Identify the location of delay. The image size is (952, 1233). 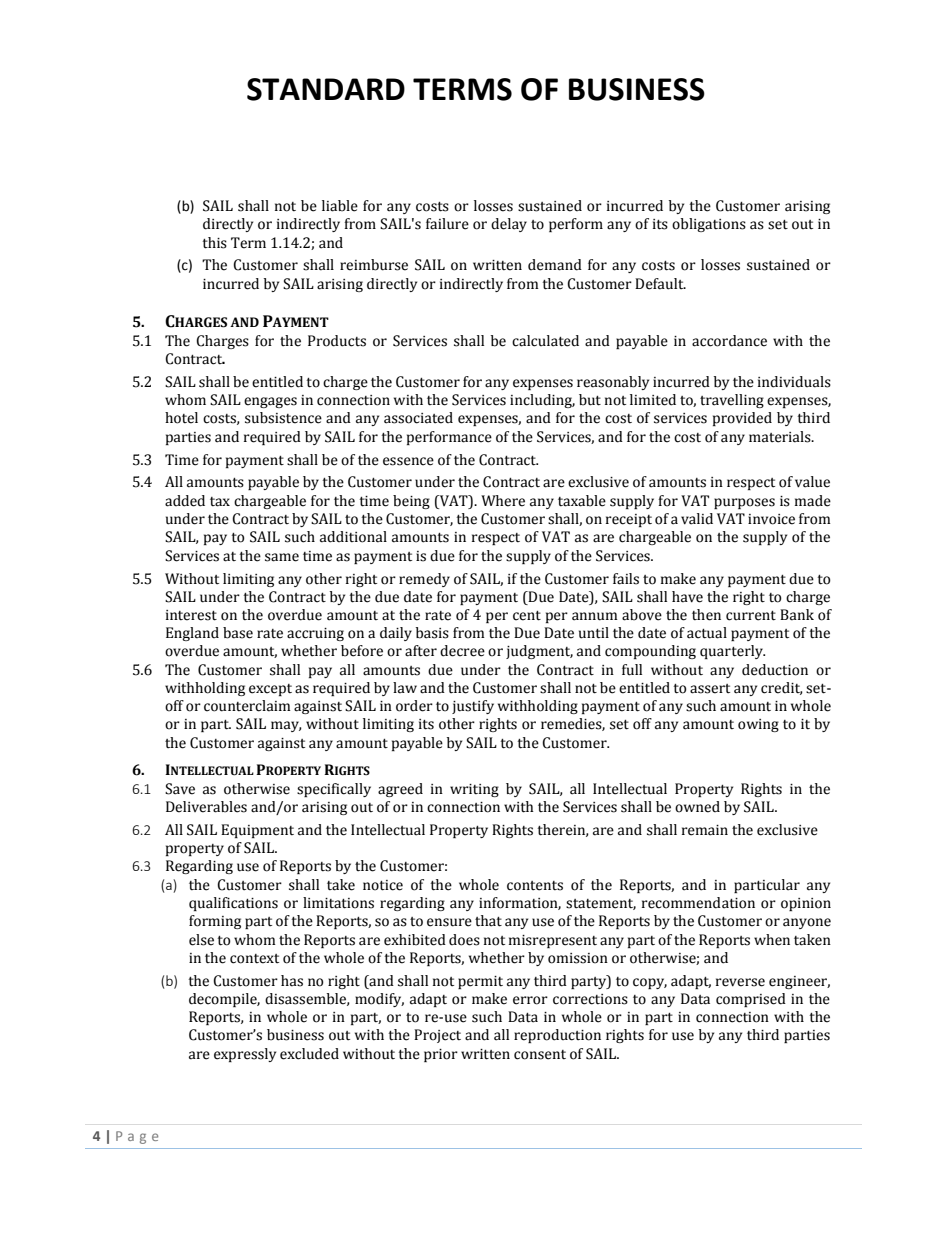
(509, 225).
